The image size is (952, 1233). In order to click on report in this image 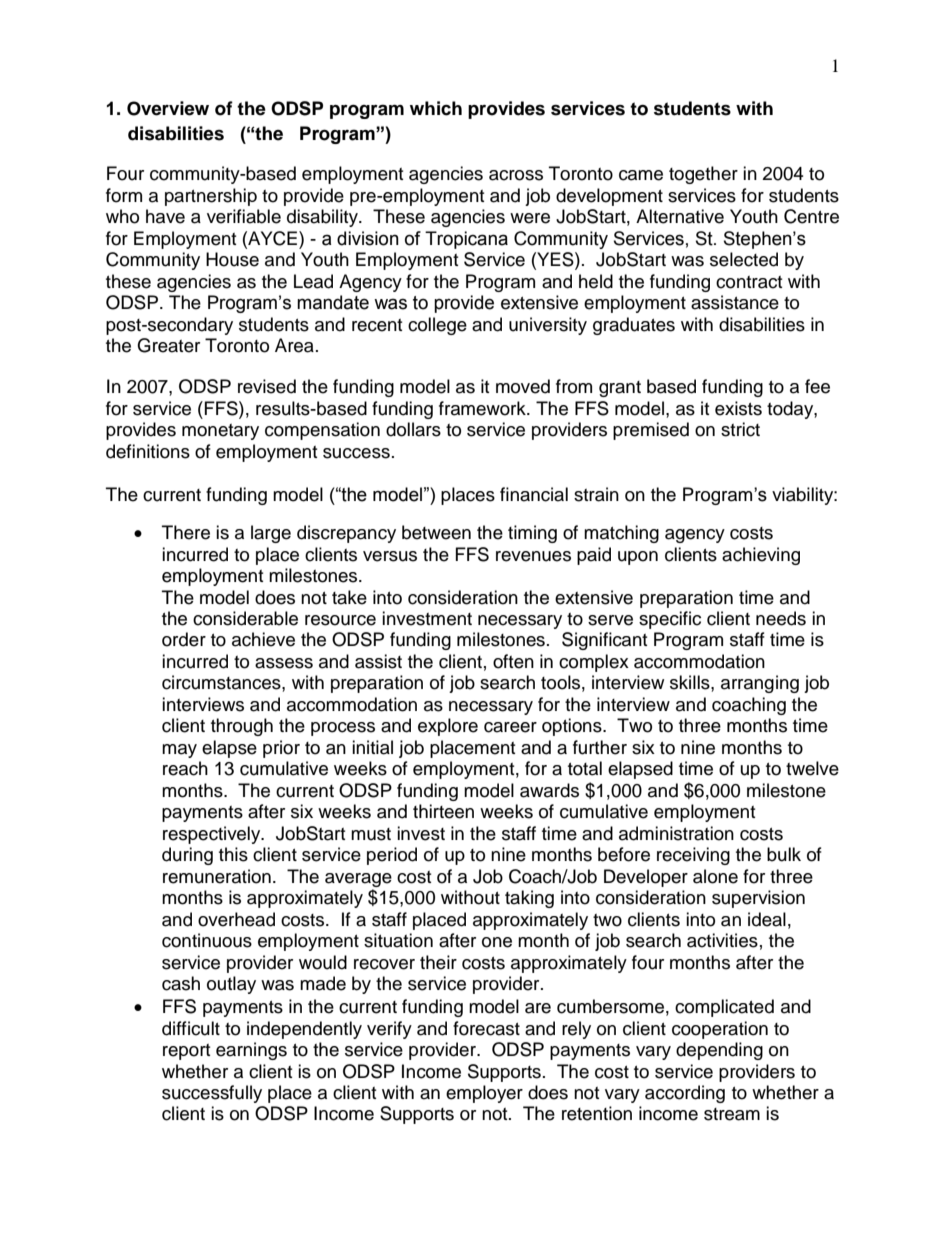, I will do `click(186, 1052)`.
